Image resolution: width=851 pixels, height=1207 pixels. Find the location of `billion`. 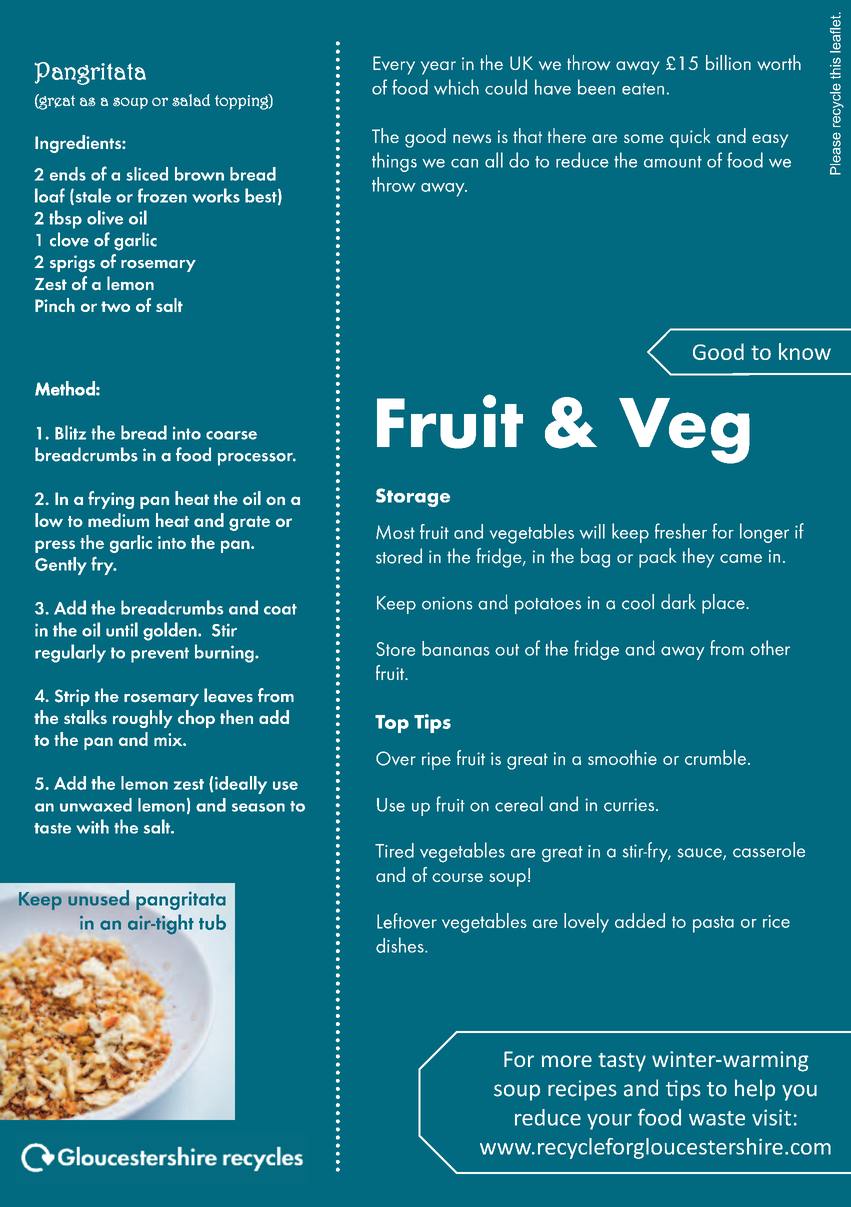

billion is located at coordinates (728, 62).
